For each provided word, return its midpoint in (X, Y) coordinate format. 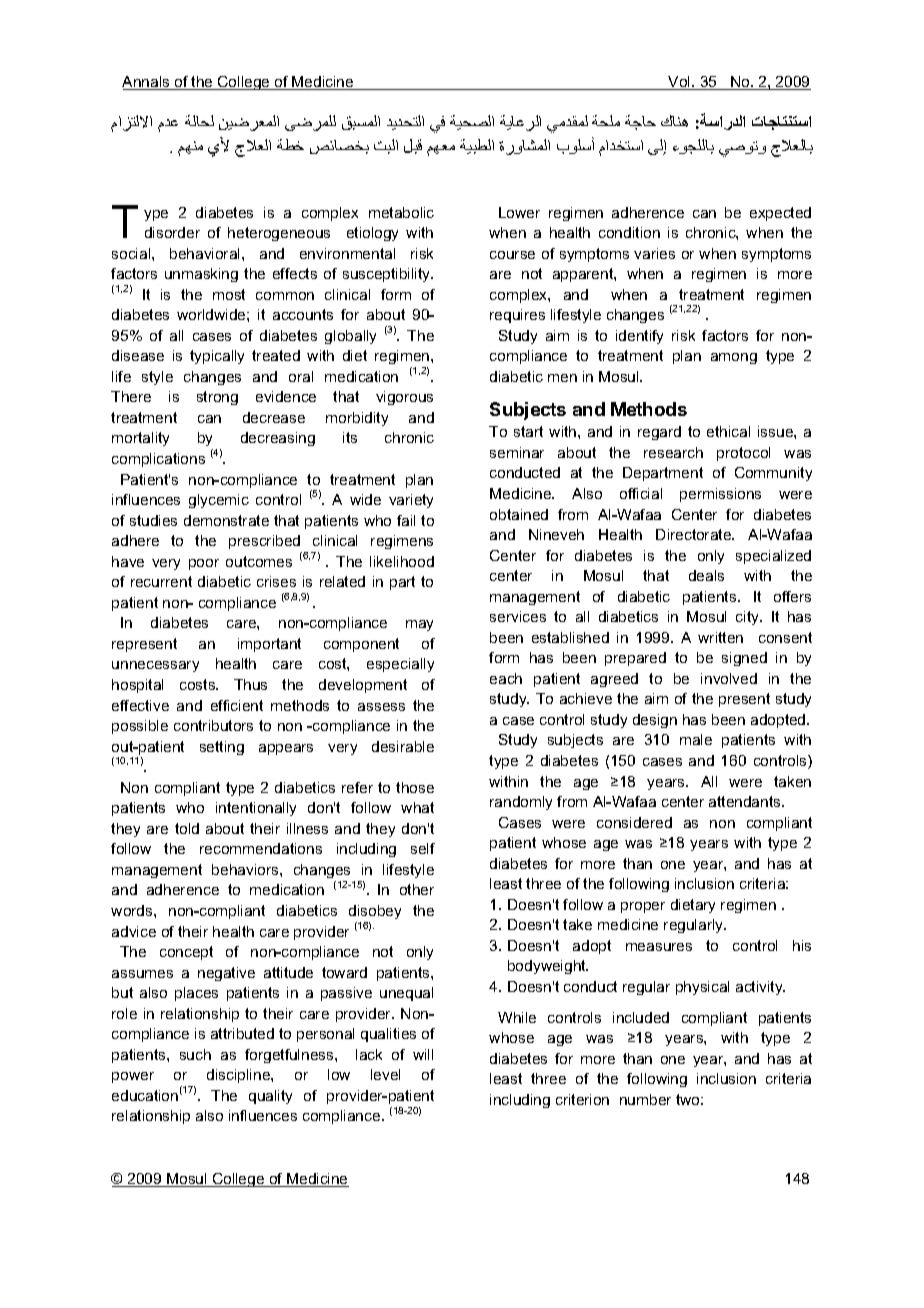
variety (411, 501)
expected (780, 214)
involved (729, 678)
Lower (519, 212)
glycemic (219, 501)
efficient (237, 705)
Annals (147, 83)
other (417, 889)
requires (517, 316)
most (229, 294)
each (506, 678)
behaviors (246, 869)
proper (643, 907)
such (195, 1054)
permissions (720, 495)
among (734, 358)
